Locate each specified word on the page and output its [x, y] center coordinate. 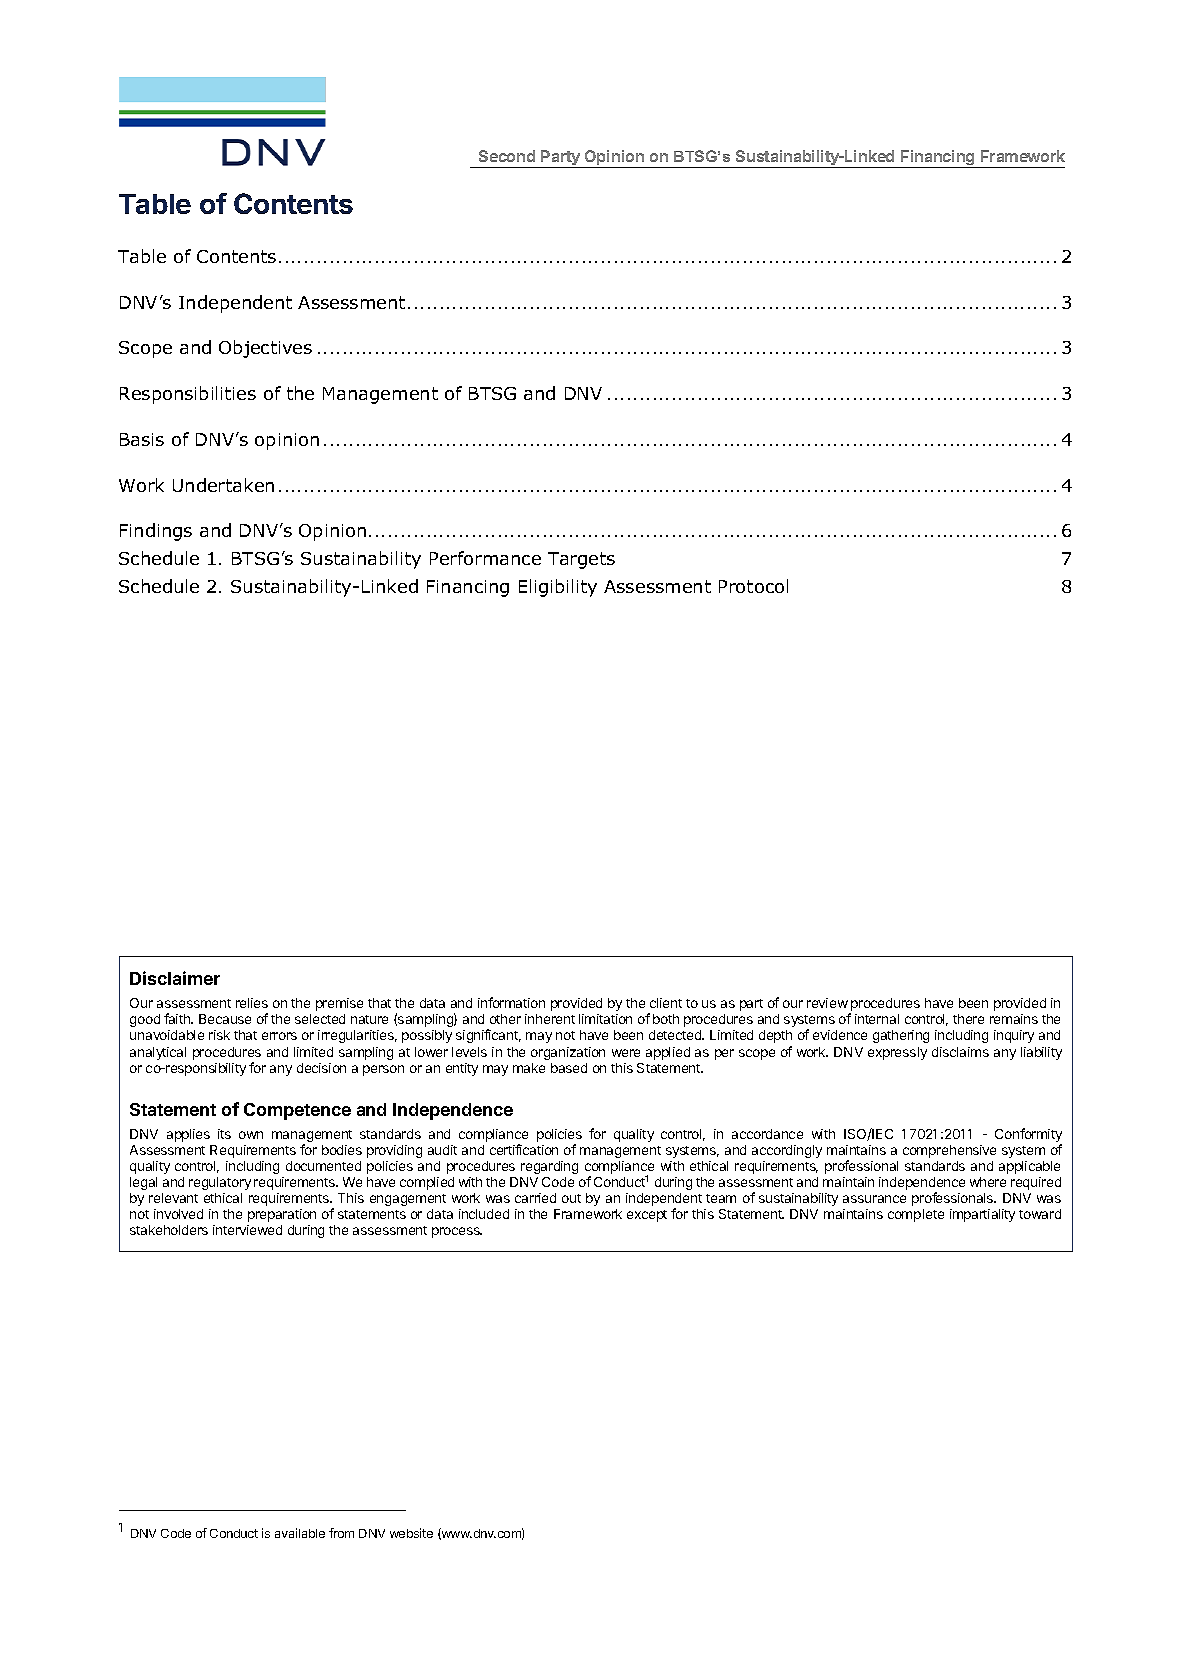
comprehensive [949, 1151]
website [411, 1533]
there [968, 1019]
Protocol [753, 586]
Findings [156, 532]
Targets [581, 560]
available [300, 1533]
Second [507, 156]
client [666, 1003]
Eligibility [558, 588]
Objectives [265, 349]
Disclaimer [175, 978]
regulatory [220, 1183]
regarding [549, 1167]
